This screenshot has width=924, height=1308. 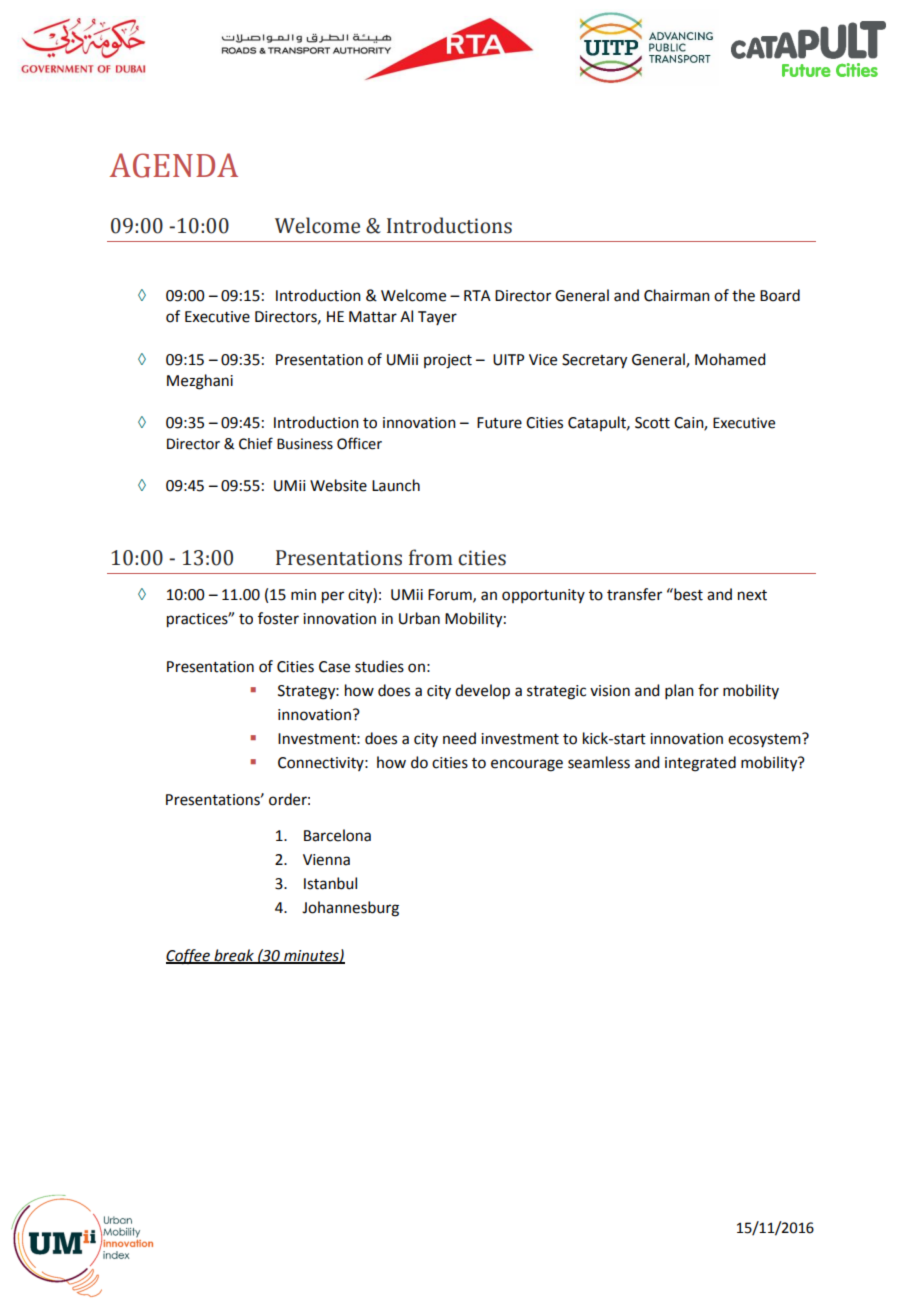 What do you see at coordinates (687, 594) in the screenshot?
I see `best` at bounding box center [687, 594].
